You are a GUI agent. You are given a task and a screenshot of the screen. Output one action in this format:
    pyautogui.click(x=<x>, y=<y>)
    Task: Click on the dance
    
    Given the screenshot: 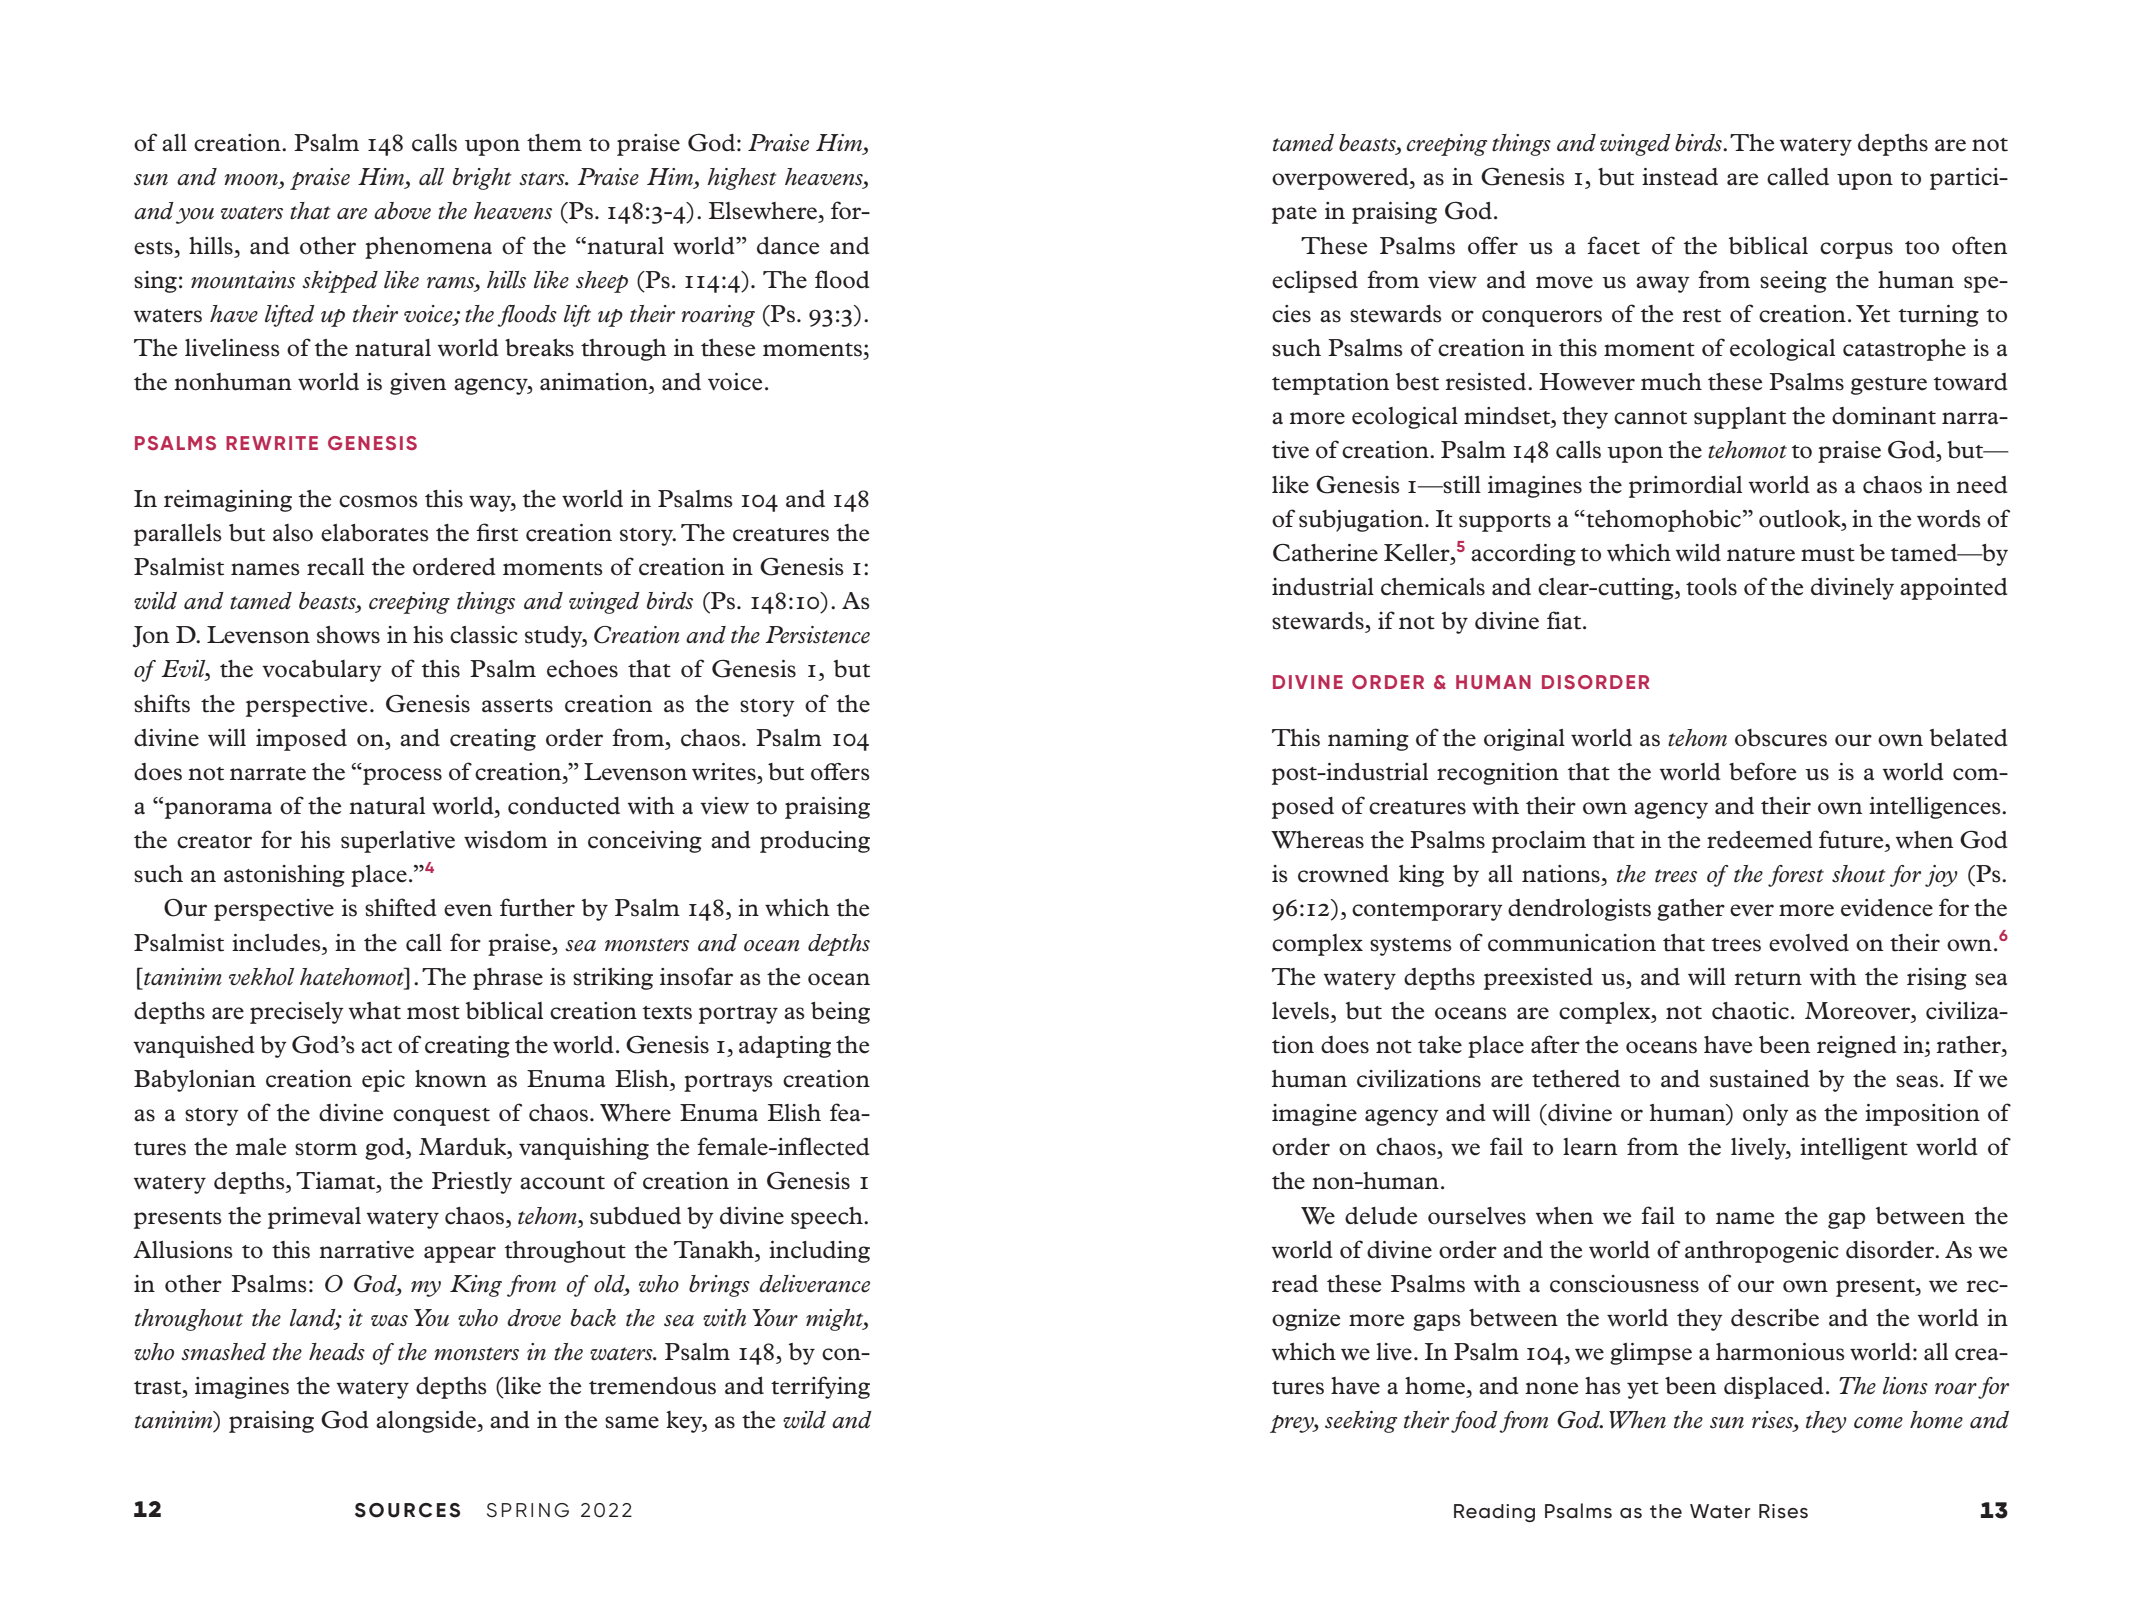 What is the action you would take?
    pyautogui.click(x=788, y=246)
